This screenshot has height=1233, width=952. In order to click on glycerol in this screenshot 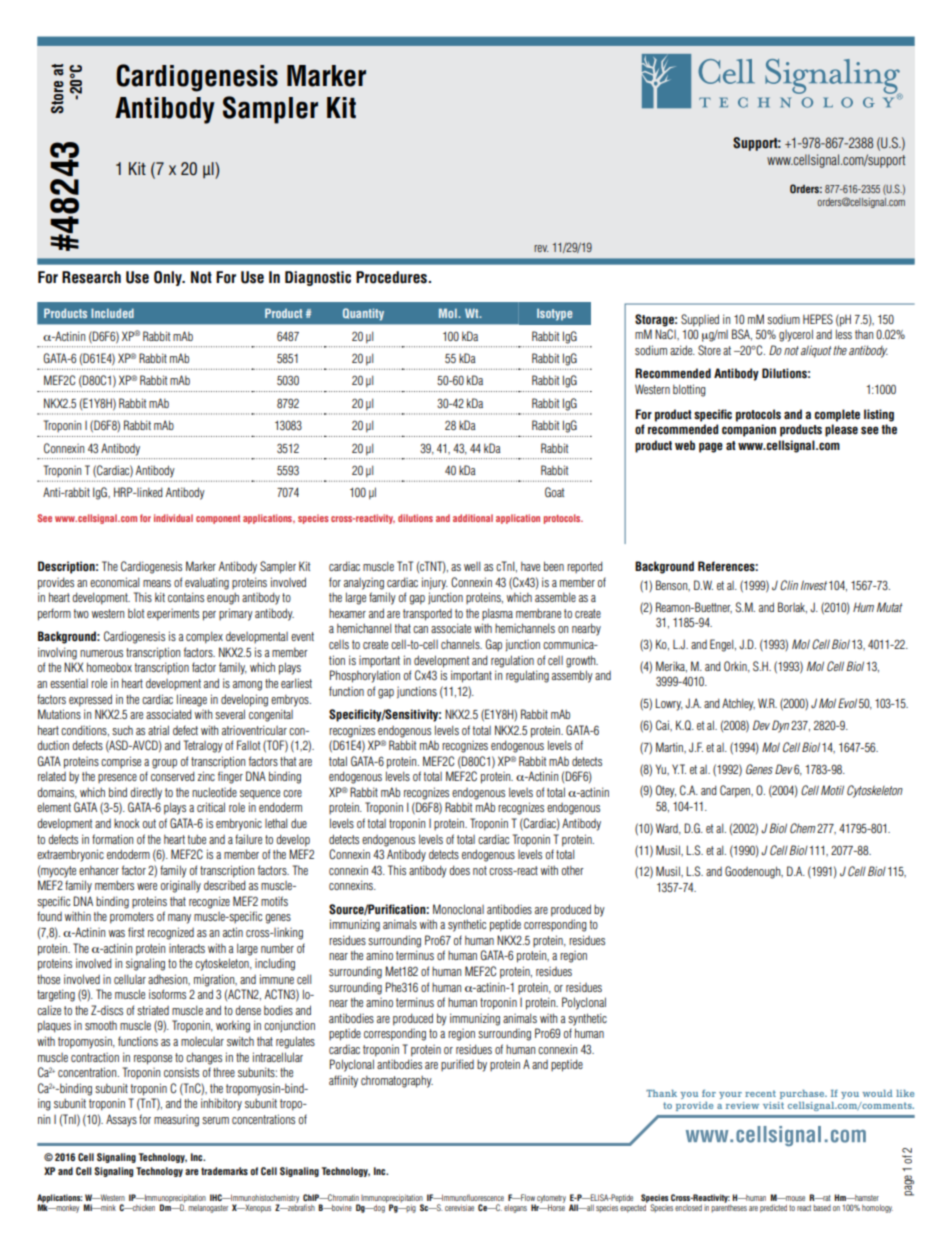, I will do `click(796, 335)`.
